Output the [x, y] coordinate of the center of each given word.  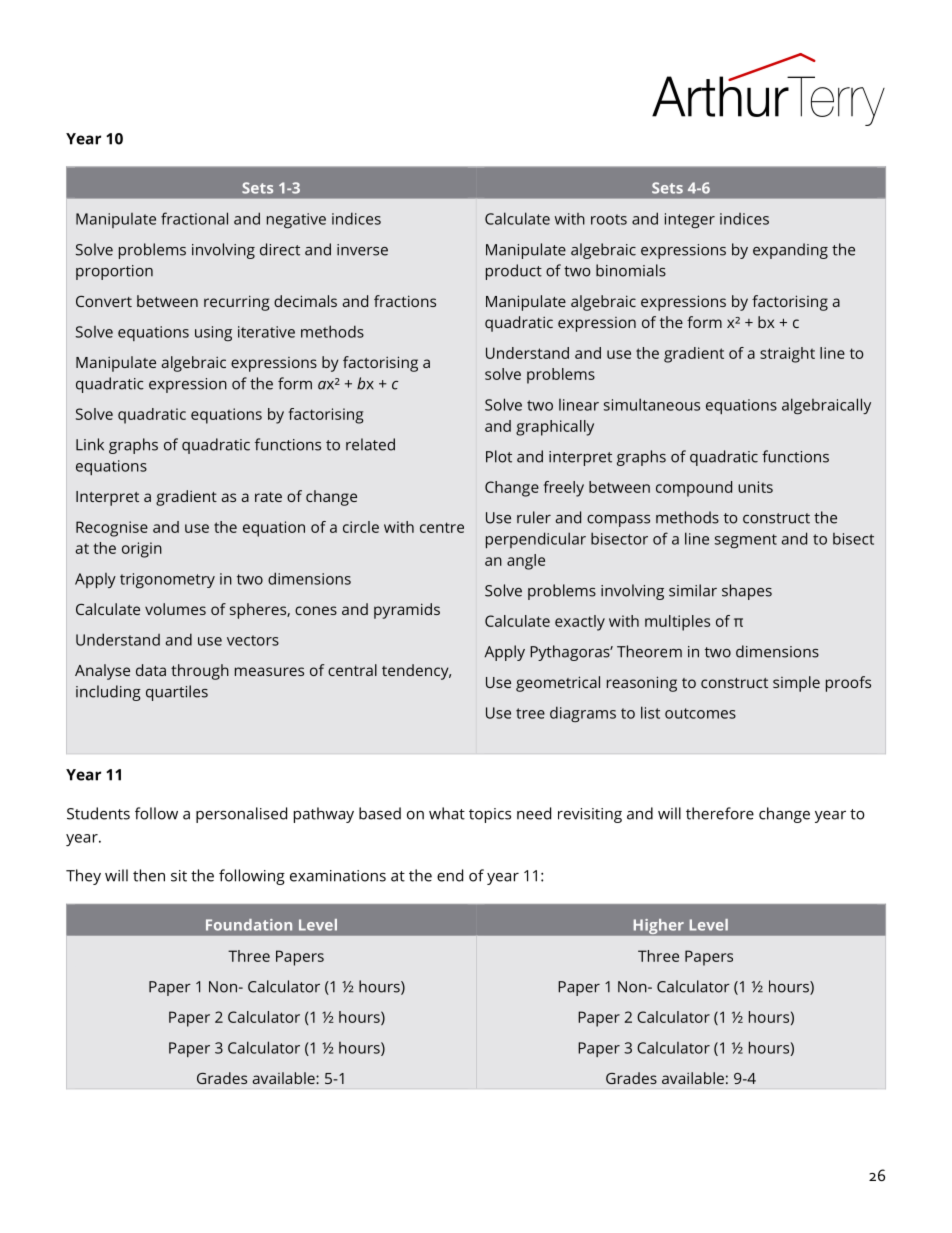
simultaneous [652, 404]
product [514, 272]
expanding [790, 251]
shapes [747, 592]
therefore [720, 813]
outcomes [700, 713]
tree [530, 713]
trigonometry [167, 580]
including [108, 693]
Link [90, 444]
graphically [555, 428]
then [149, 875]
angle [526, 562]
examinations [338, 876]
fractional [194, 218]
